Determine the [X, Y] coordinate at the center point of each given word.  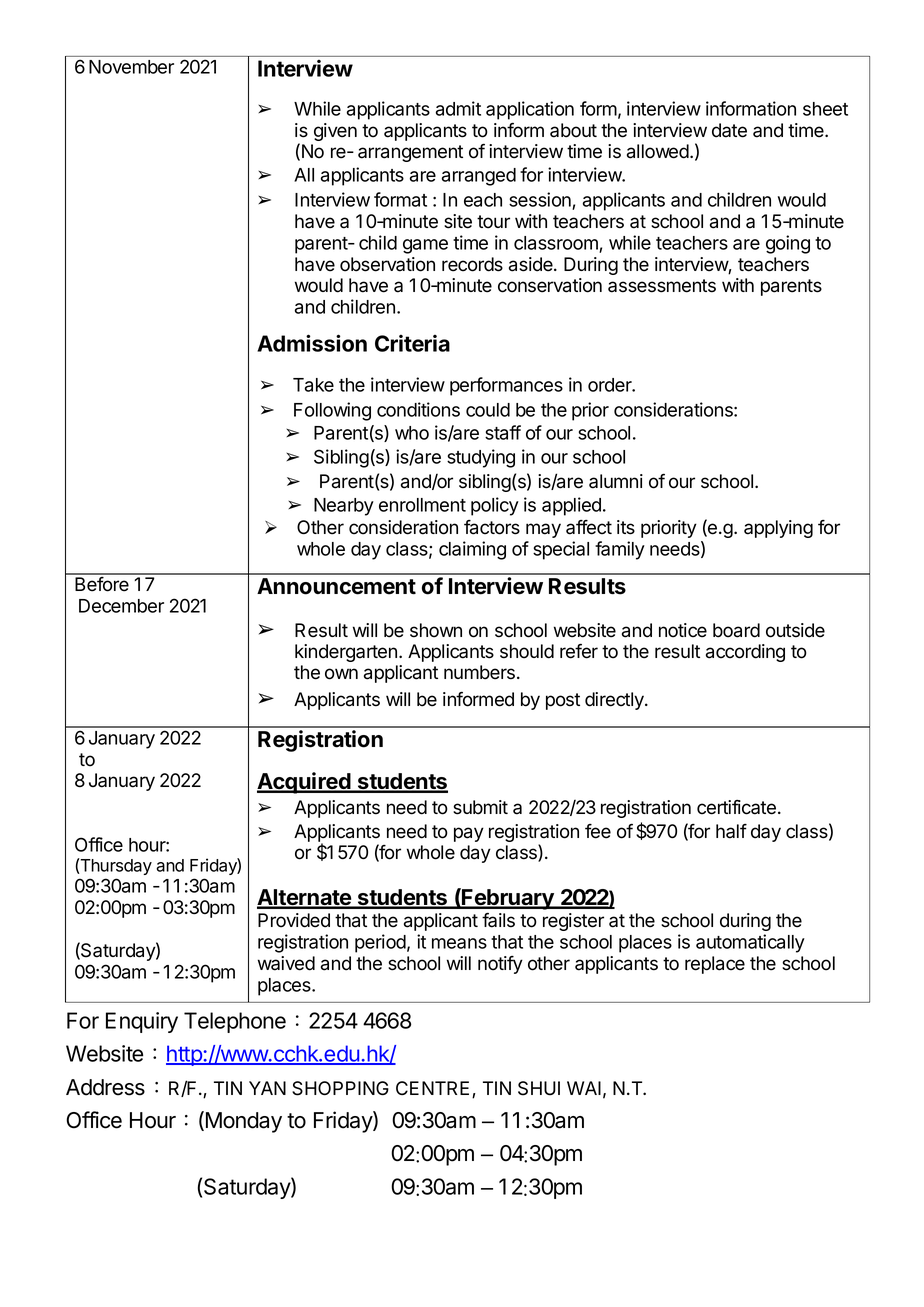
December [121, 606]
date [729, 130]
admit [458, 108]
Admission [312, 343]
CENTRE [434, 1089]
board [736, 630]
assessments [662, 286]
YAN [267, 1088]
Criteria [412, 343]
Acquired [305, 783]
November [131, 67]
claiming [472, 550]
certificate [736, 807]
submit [480, 807]
